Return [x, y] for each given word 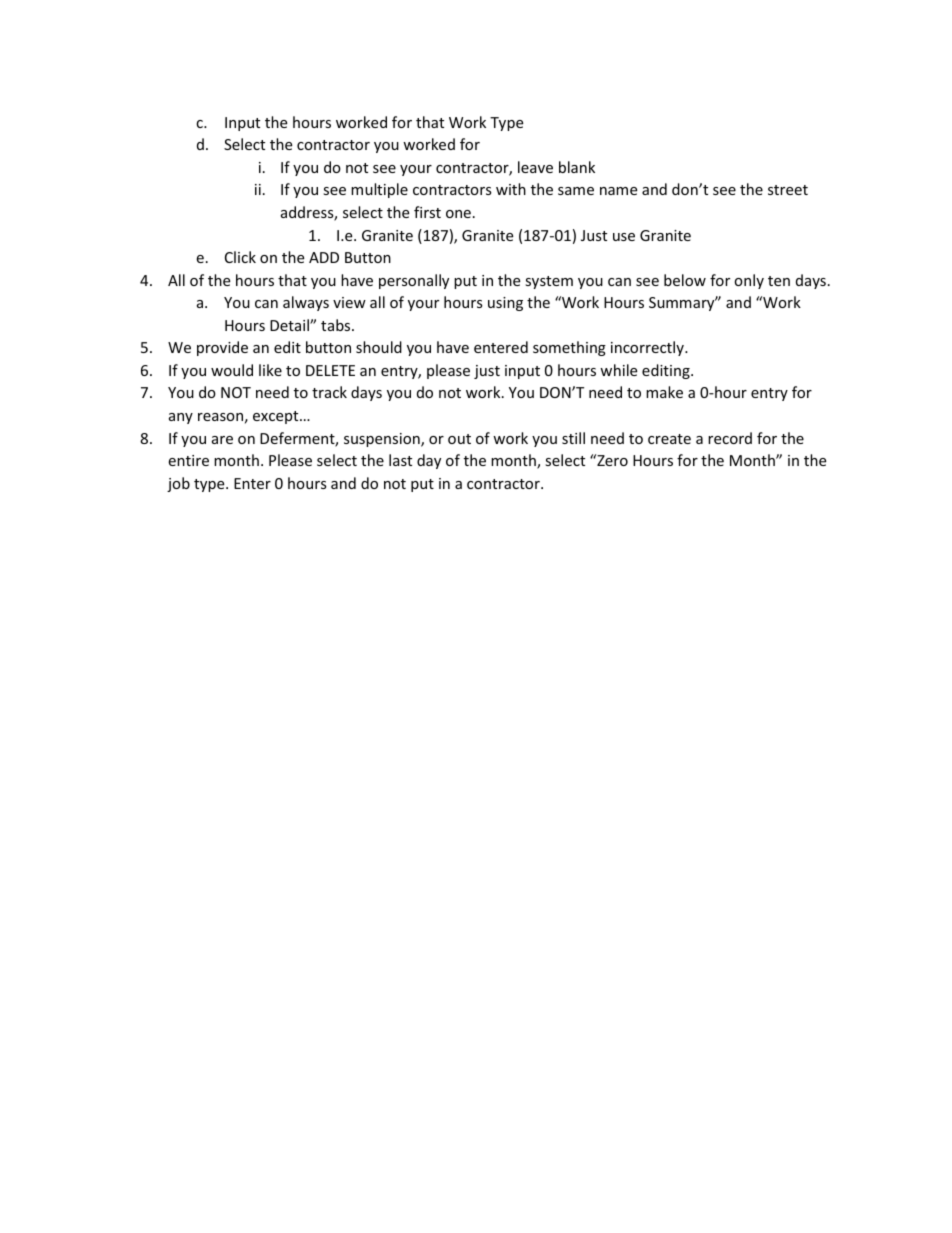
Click [240, 257]
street [788, 190]
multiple [379, 190]
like [270, 370]
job [178, 484]
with [511, 189]
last [400, 460]
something [569, 348]
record [730, 438]
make [664, 392]
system [549, 282]
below [685, 280]
